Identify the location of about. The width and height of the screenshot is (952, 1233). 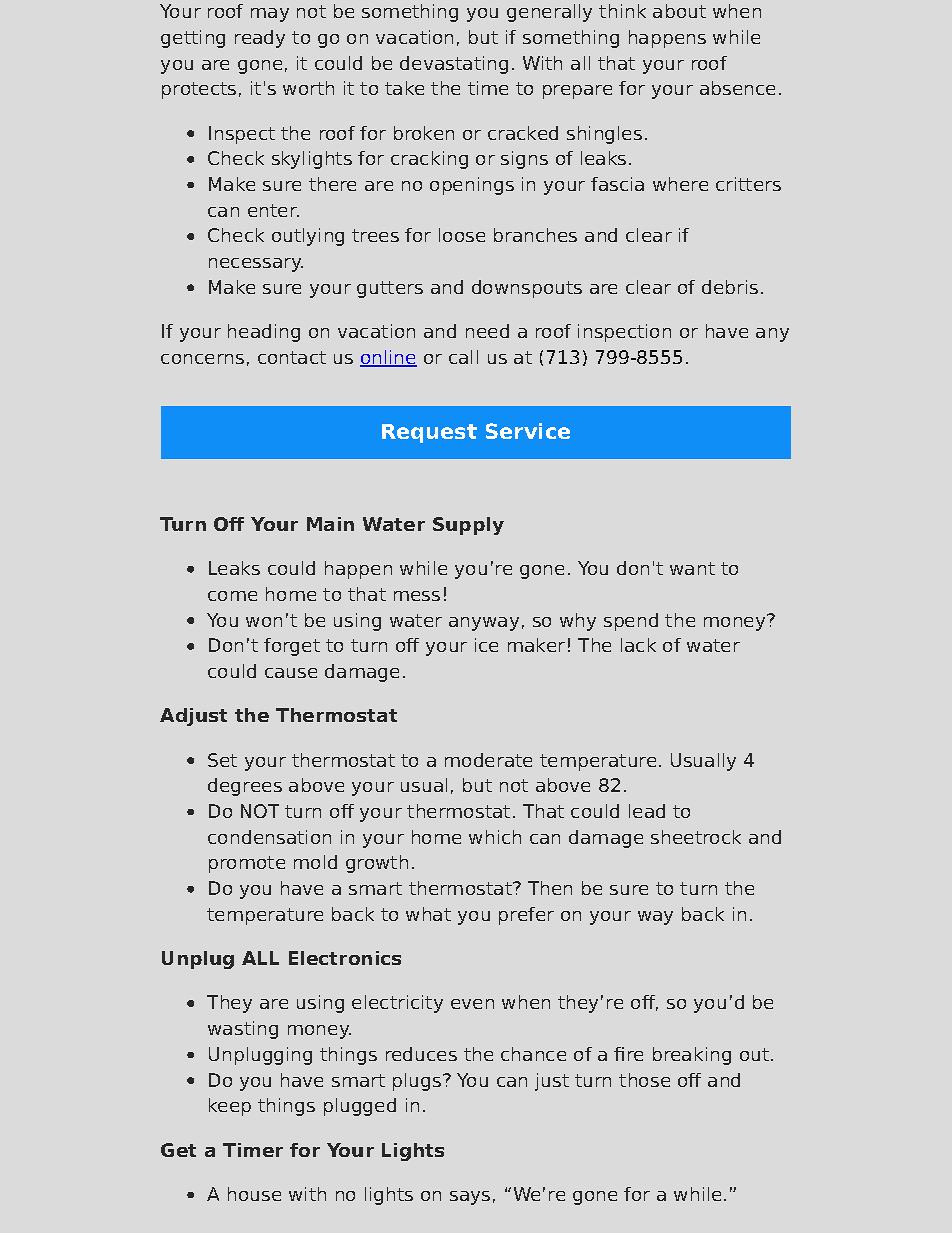
(679, 11).
